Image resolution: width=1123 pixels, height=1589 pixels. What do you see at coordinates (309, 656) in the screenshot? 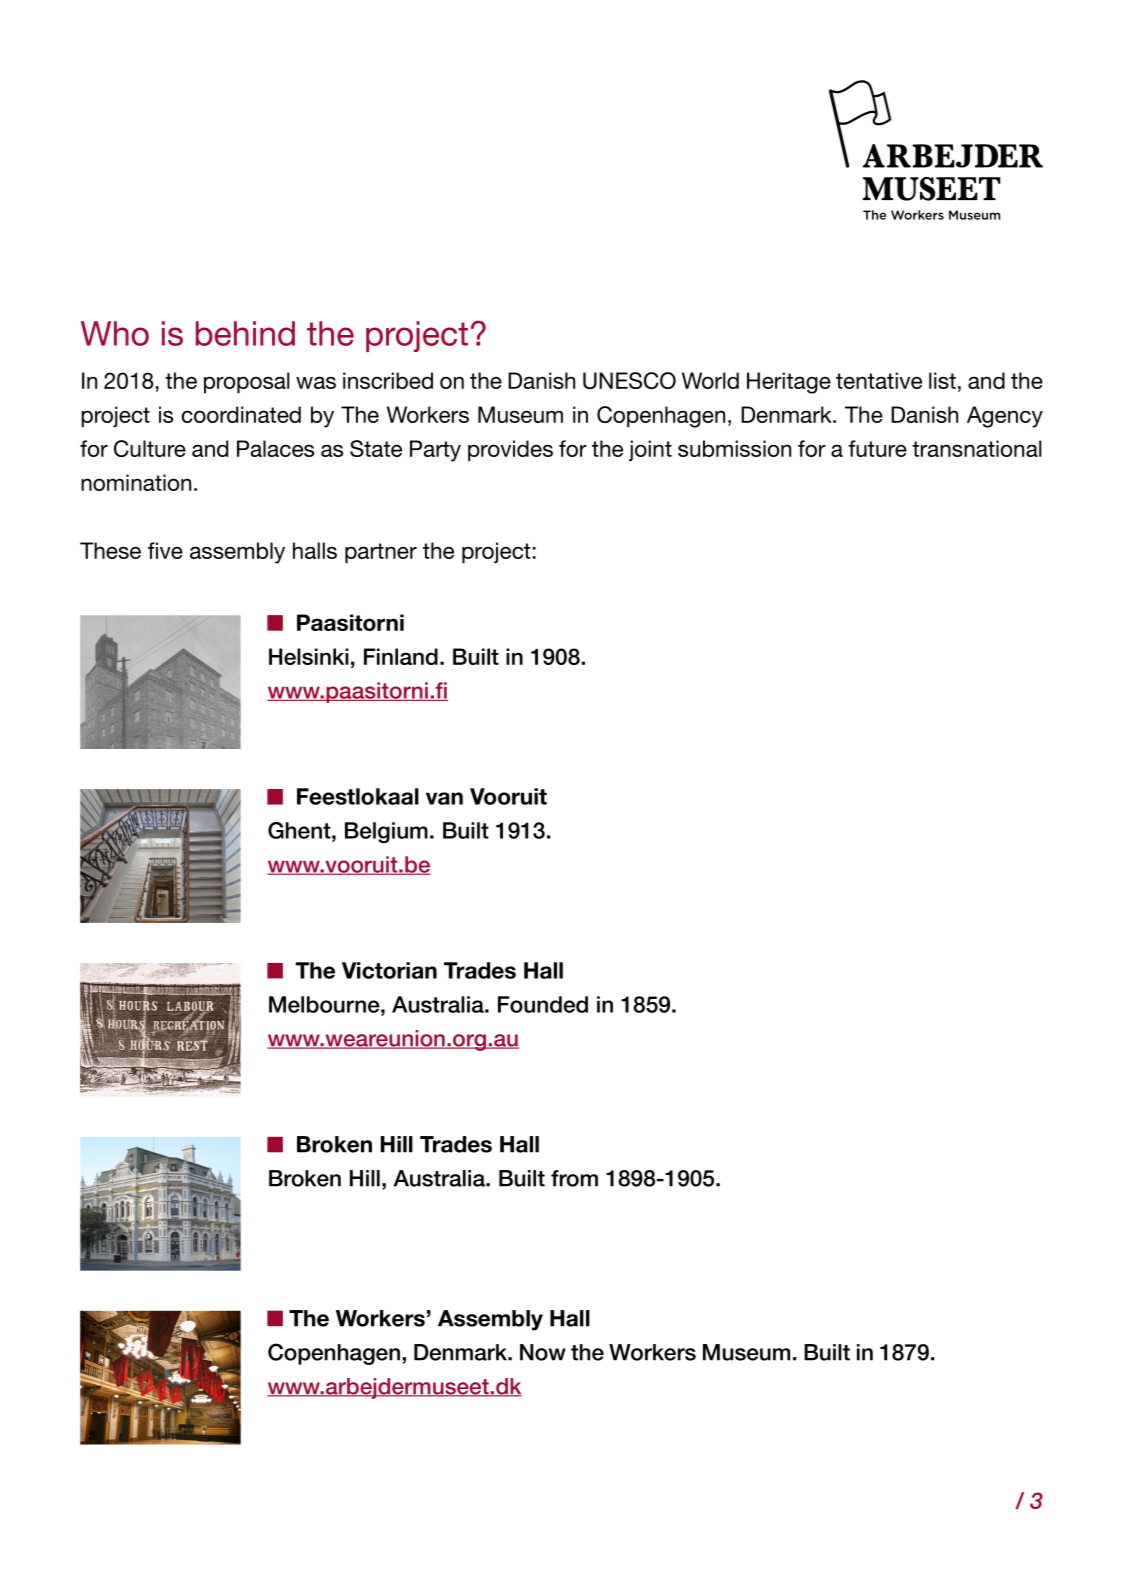
I see `Helsinki` at bounding box center [309, 656].
